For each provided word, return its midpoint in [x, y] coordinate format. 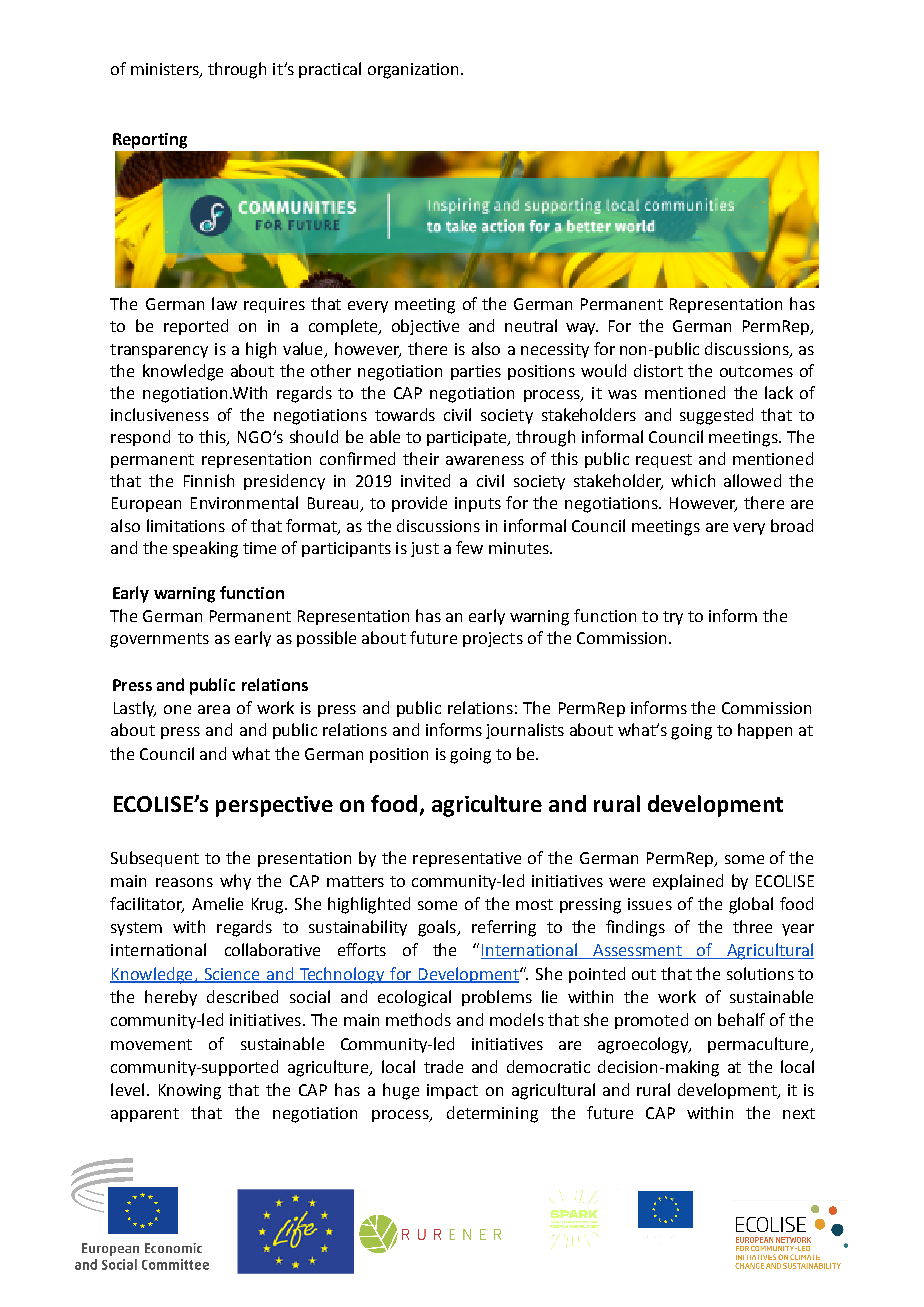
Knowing [190, 1092]
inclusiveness [160, 414]
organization [413, 71]
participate [468, 438]
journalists [525, 731]
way [582, 329]
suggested [716, 416]
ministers [166, 70]
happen [765, 731]
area [214, 709]
